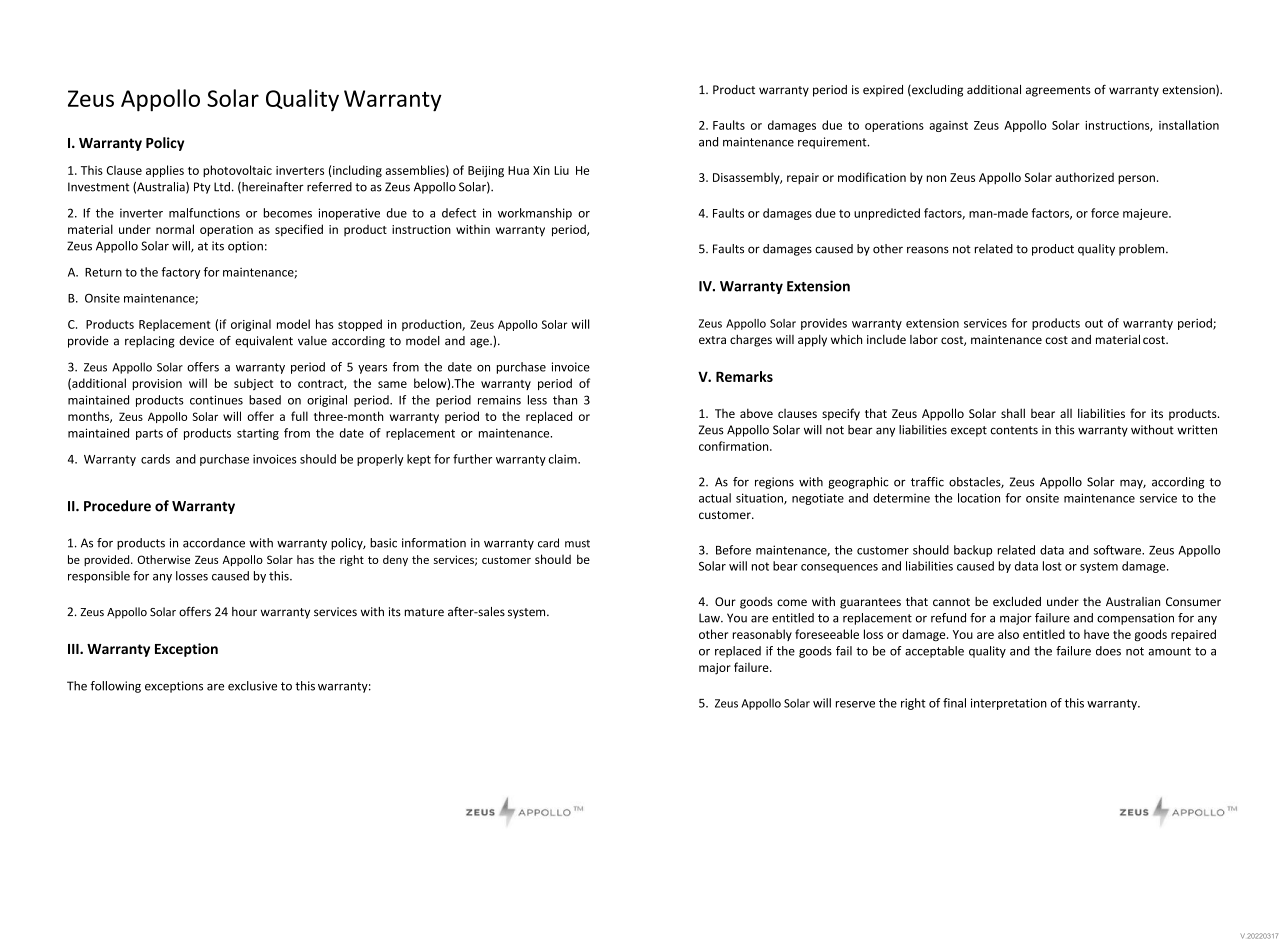 The height and width of the screenshot is (949, 1288). I want to click on agreements, so click(1058, 91).
